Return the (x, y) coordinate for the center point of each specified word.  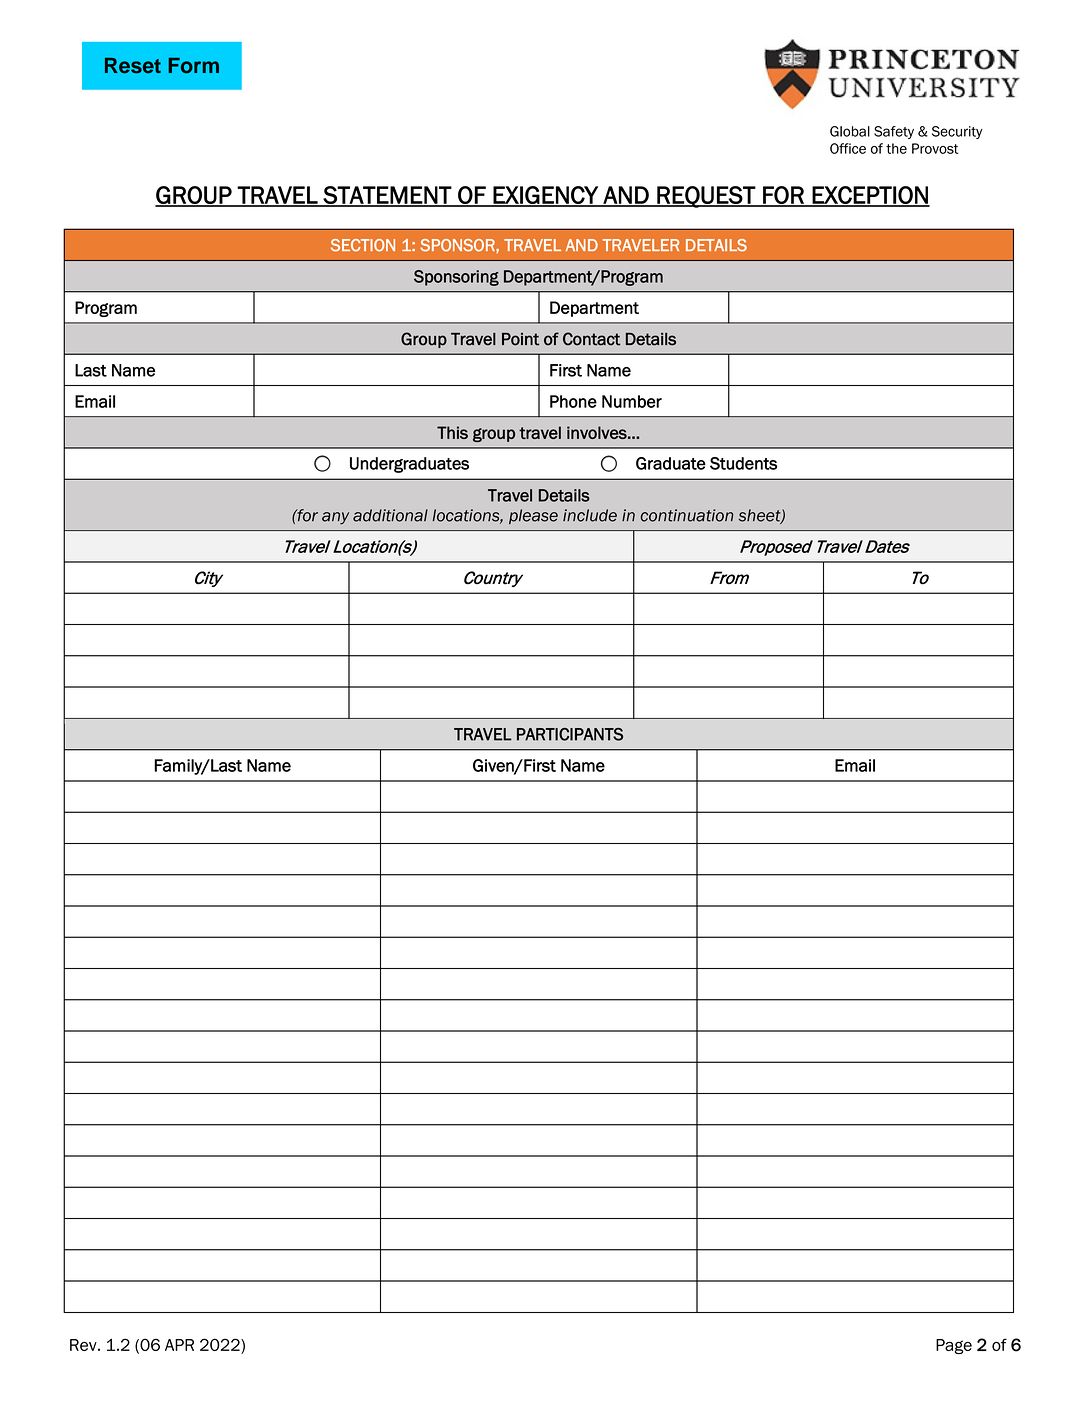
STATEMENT (387, 196)
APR (179, 1345)
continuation (686, 515)
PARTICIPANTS (570, 734)
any (335, 518)
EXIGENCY (545, 196)
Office (848, 148)
